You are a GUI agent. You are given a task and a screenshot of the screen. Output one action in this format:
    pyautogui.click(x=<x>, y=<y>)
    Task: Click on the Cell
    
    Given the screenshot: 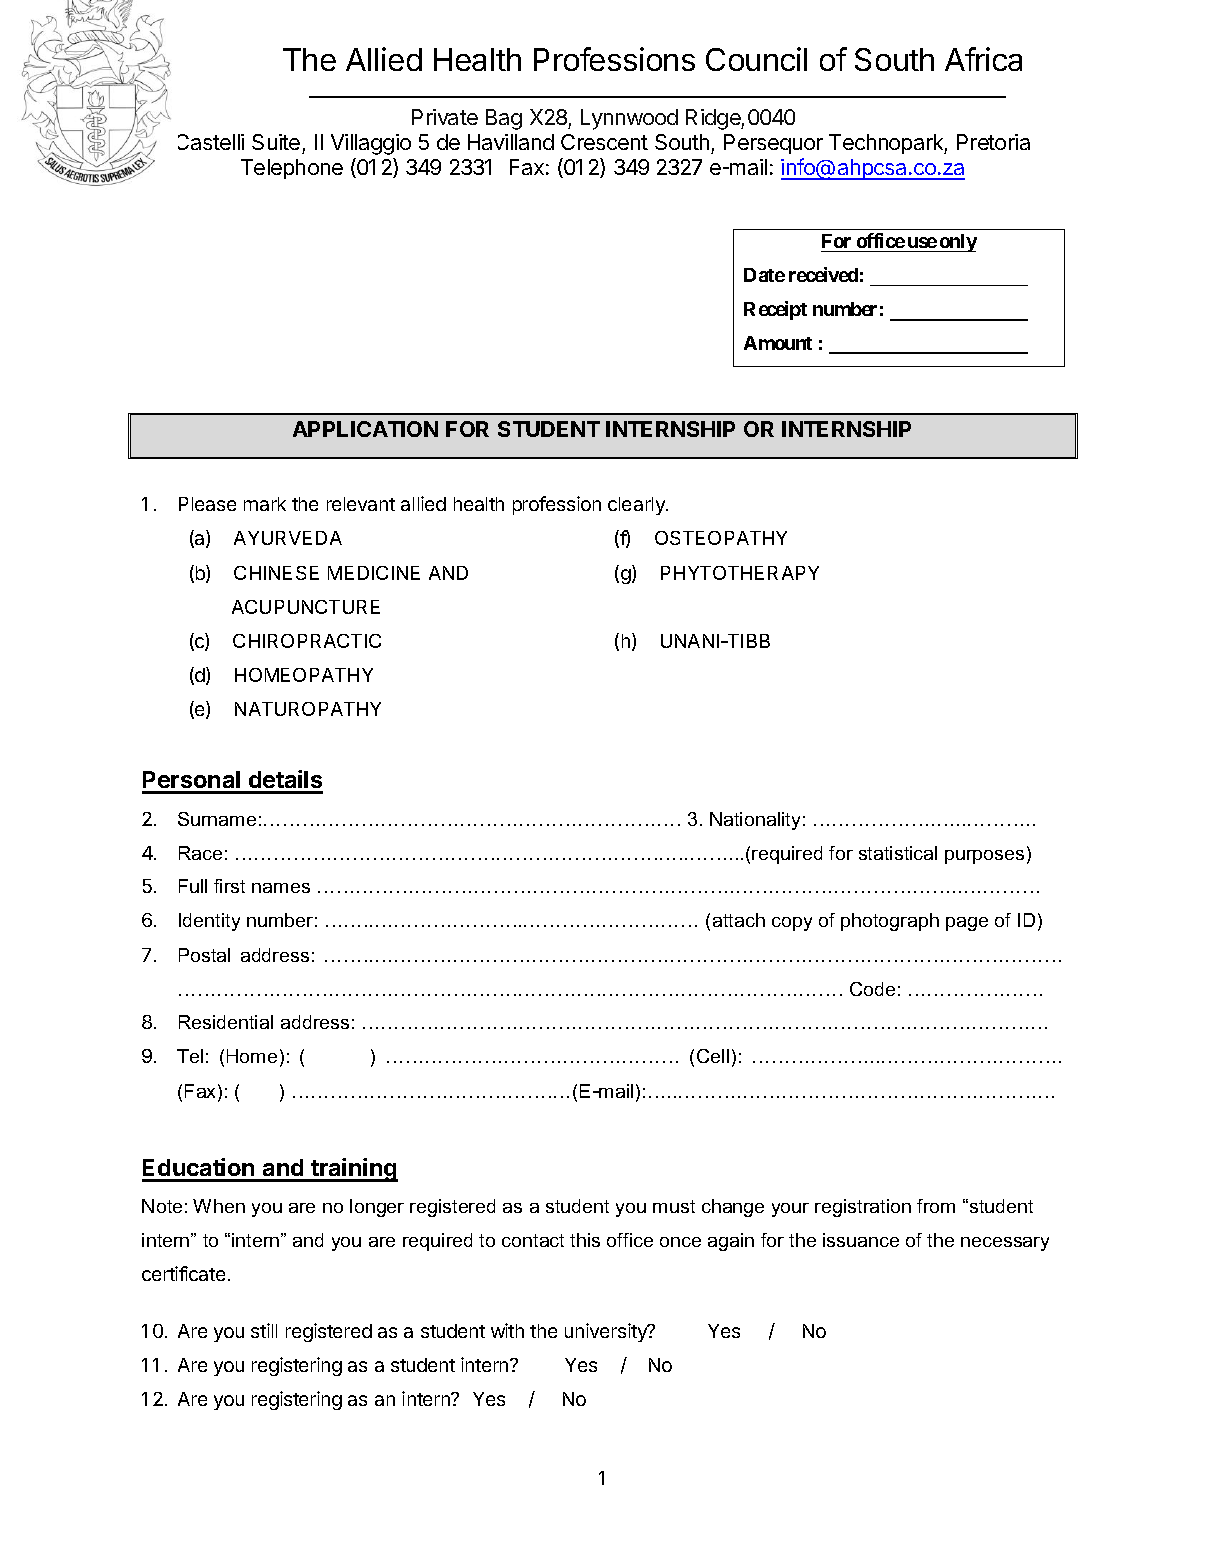 What is the action you would take?
    pyautogui.click(x=713, y=1056)
